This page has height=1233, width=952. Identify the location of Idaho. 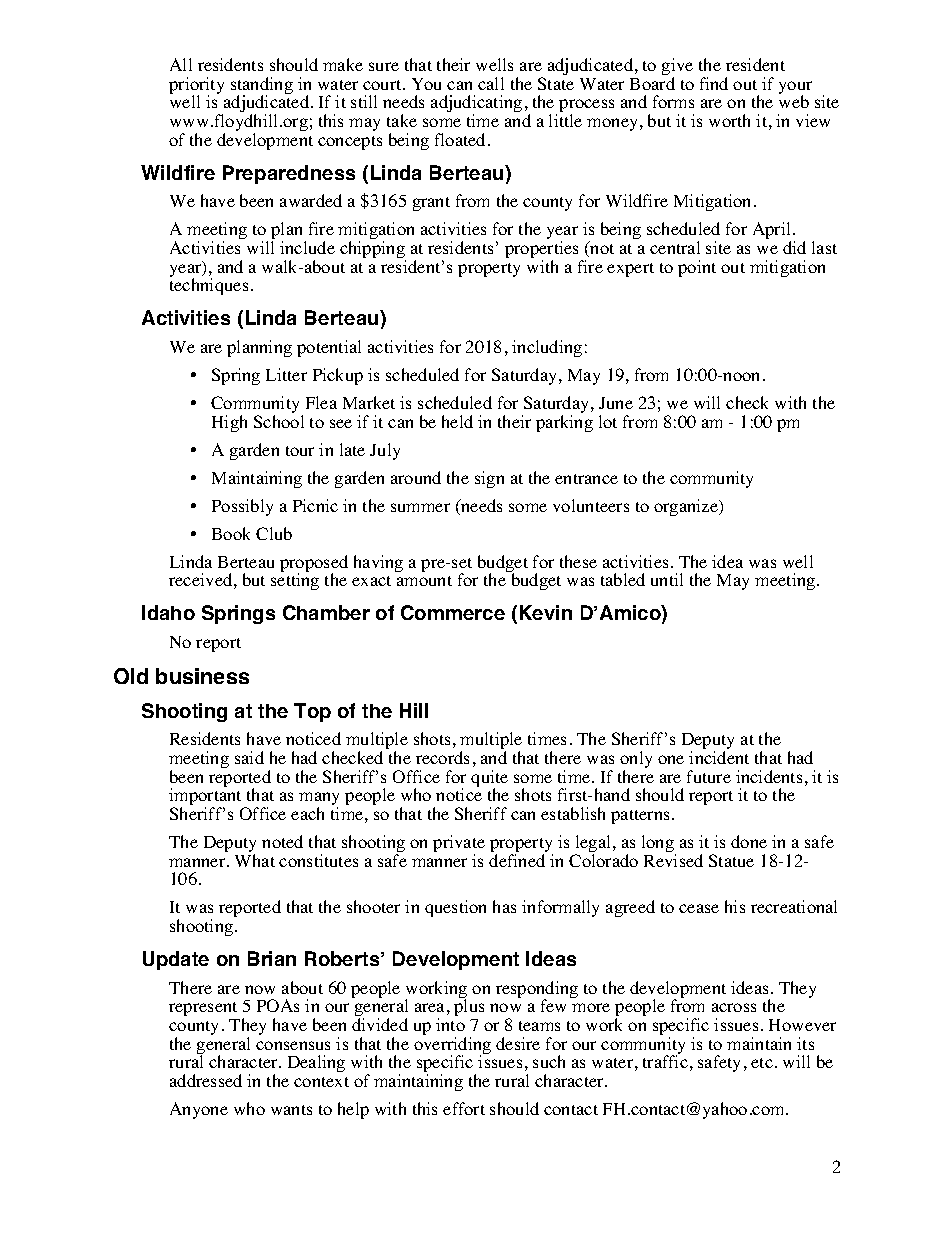
(168, 612).
